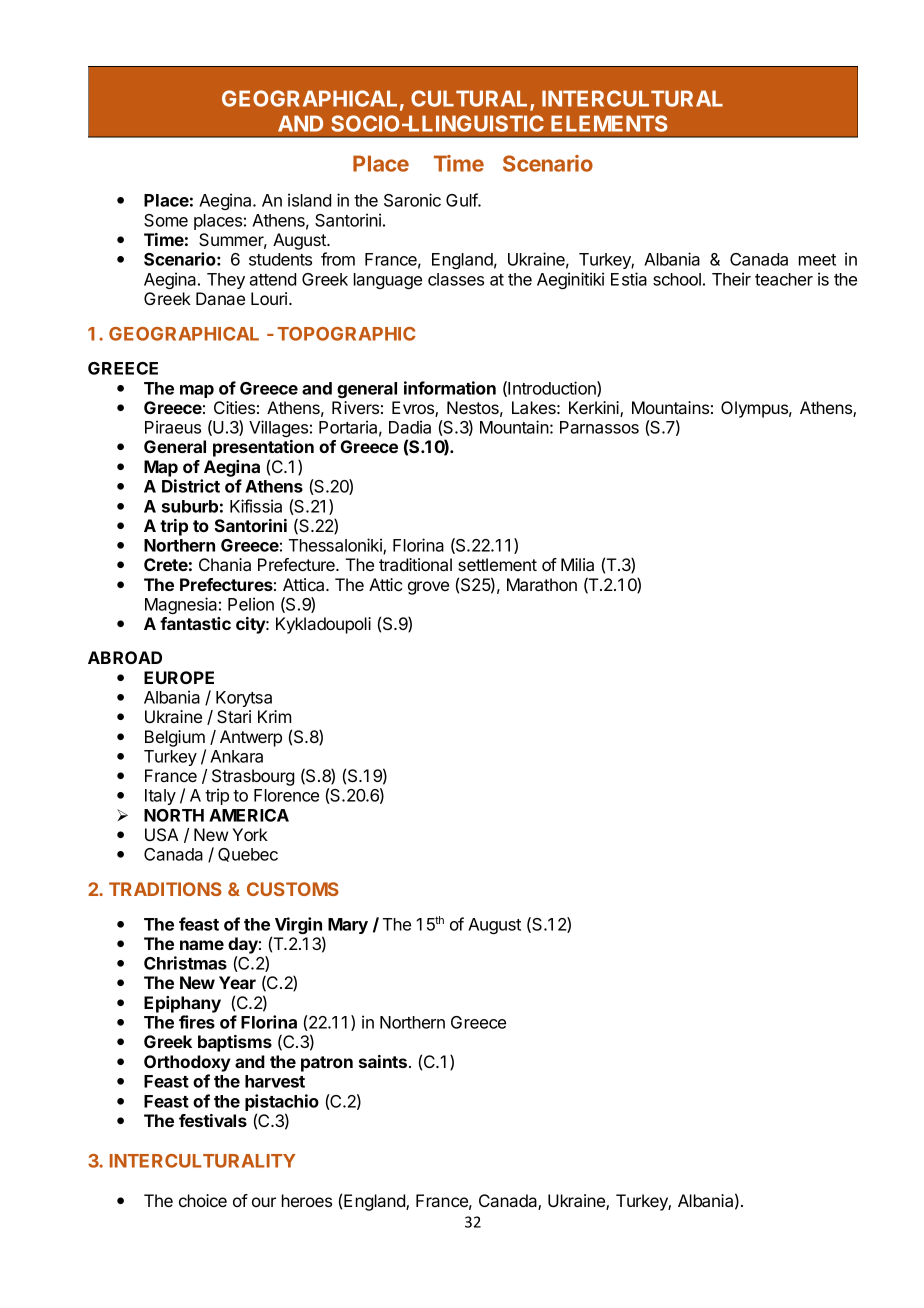 The image size is (924, 1308). I want to click on Gulf, so click(462, 200).
